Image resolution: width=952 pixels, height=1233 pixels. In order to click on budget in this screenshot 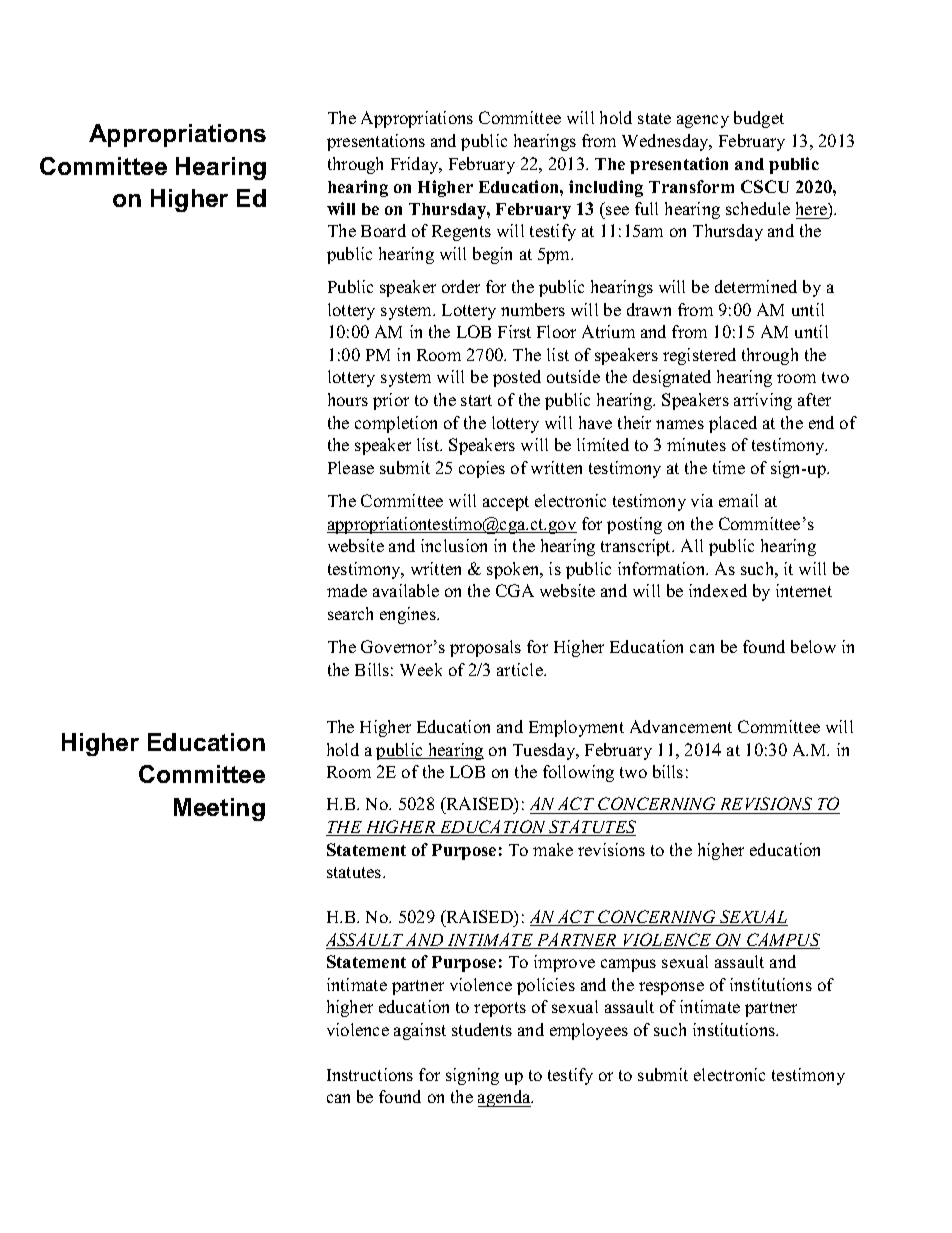, I will do `click(759, 119)`.
